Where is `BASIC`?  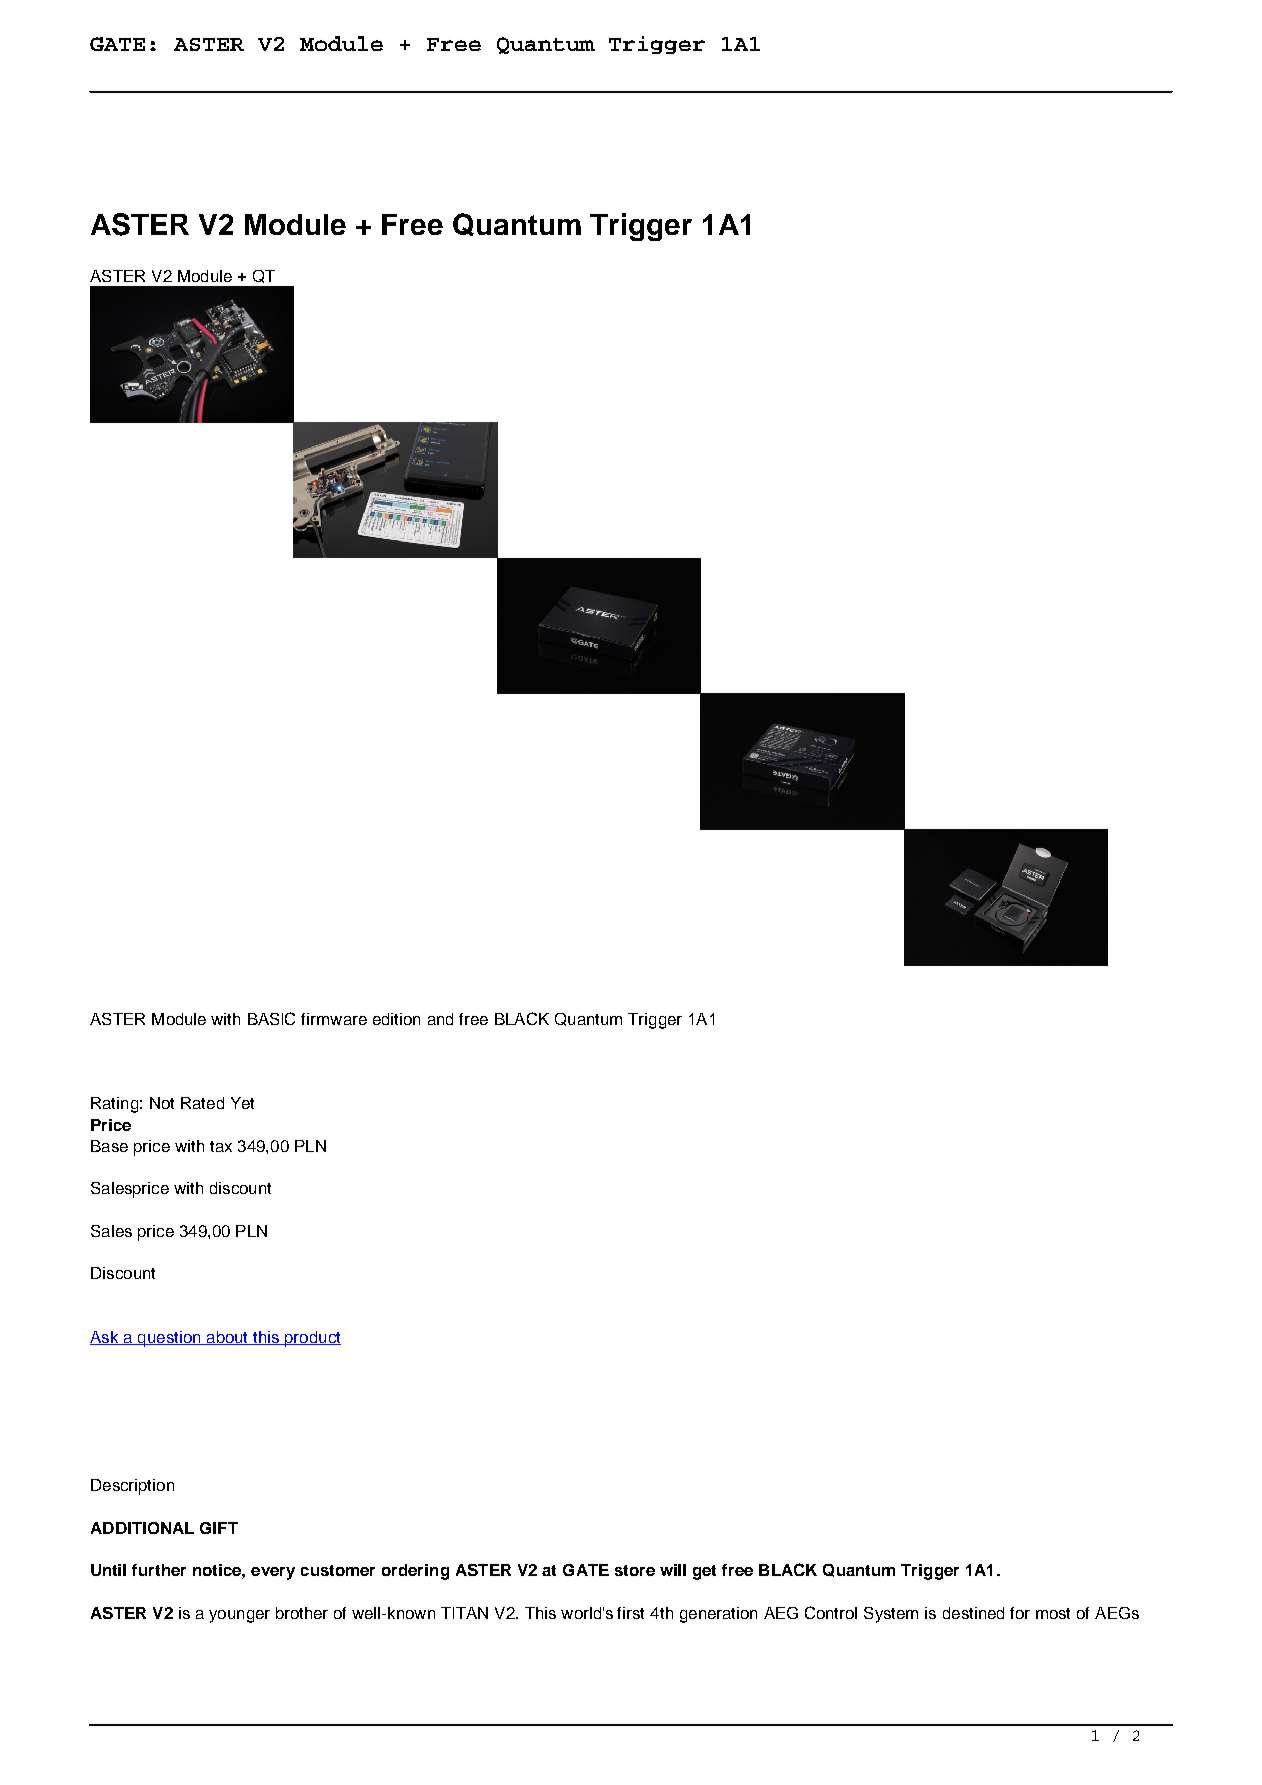
BASIC is located at coordinates (271, 1018).
